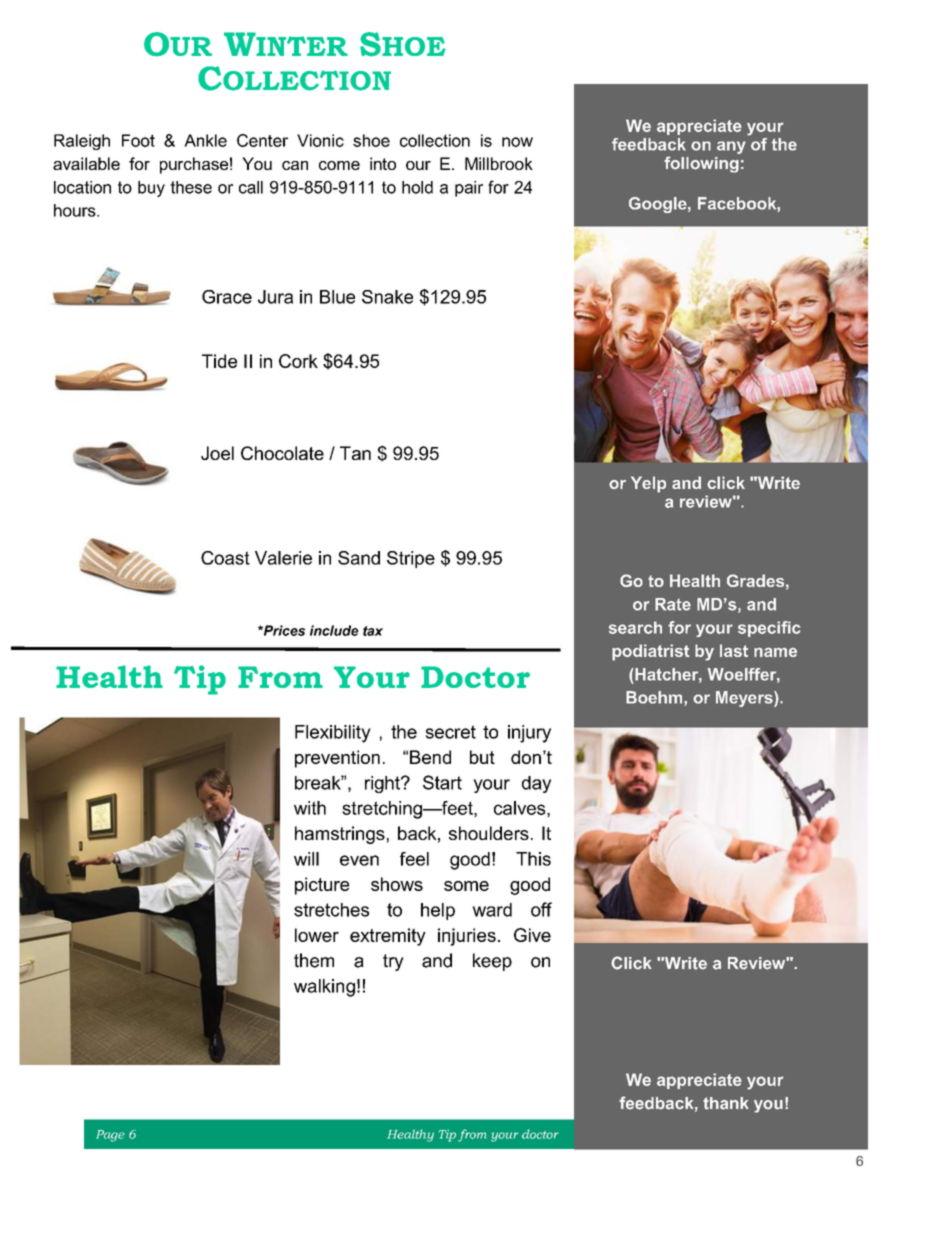 The height and width of the screenshot is (1233, 952). I want to click on Coast, so click(225, 558).
